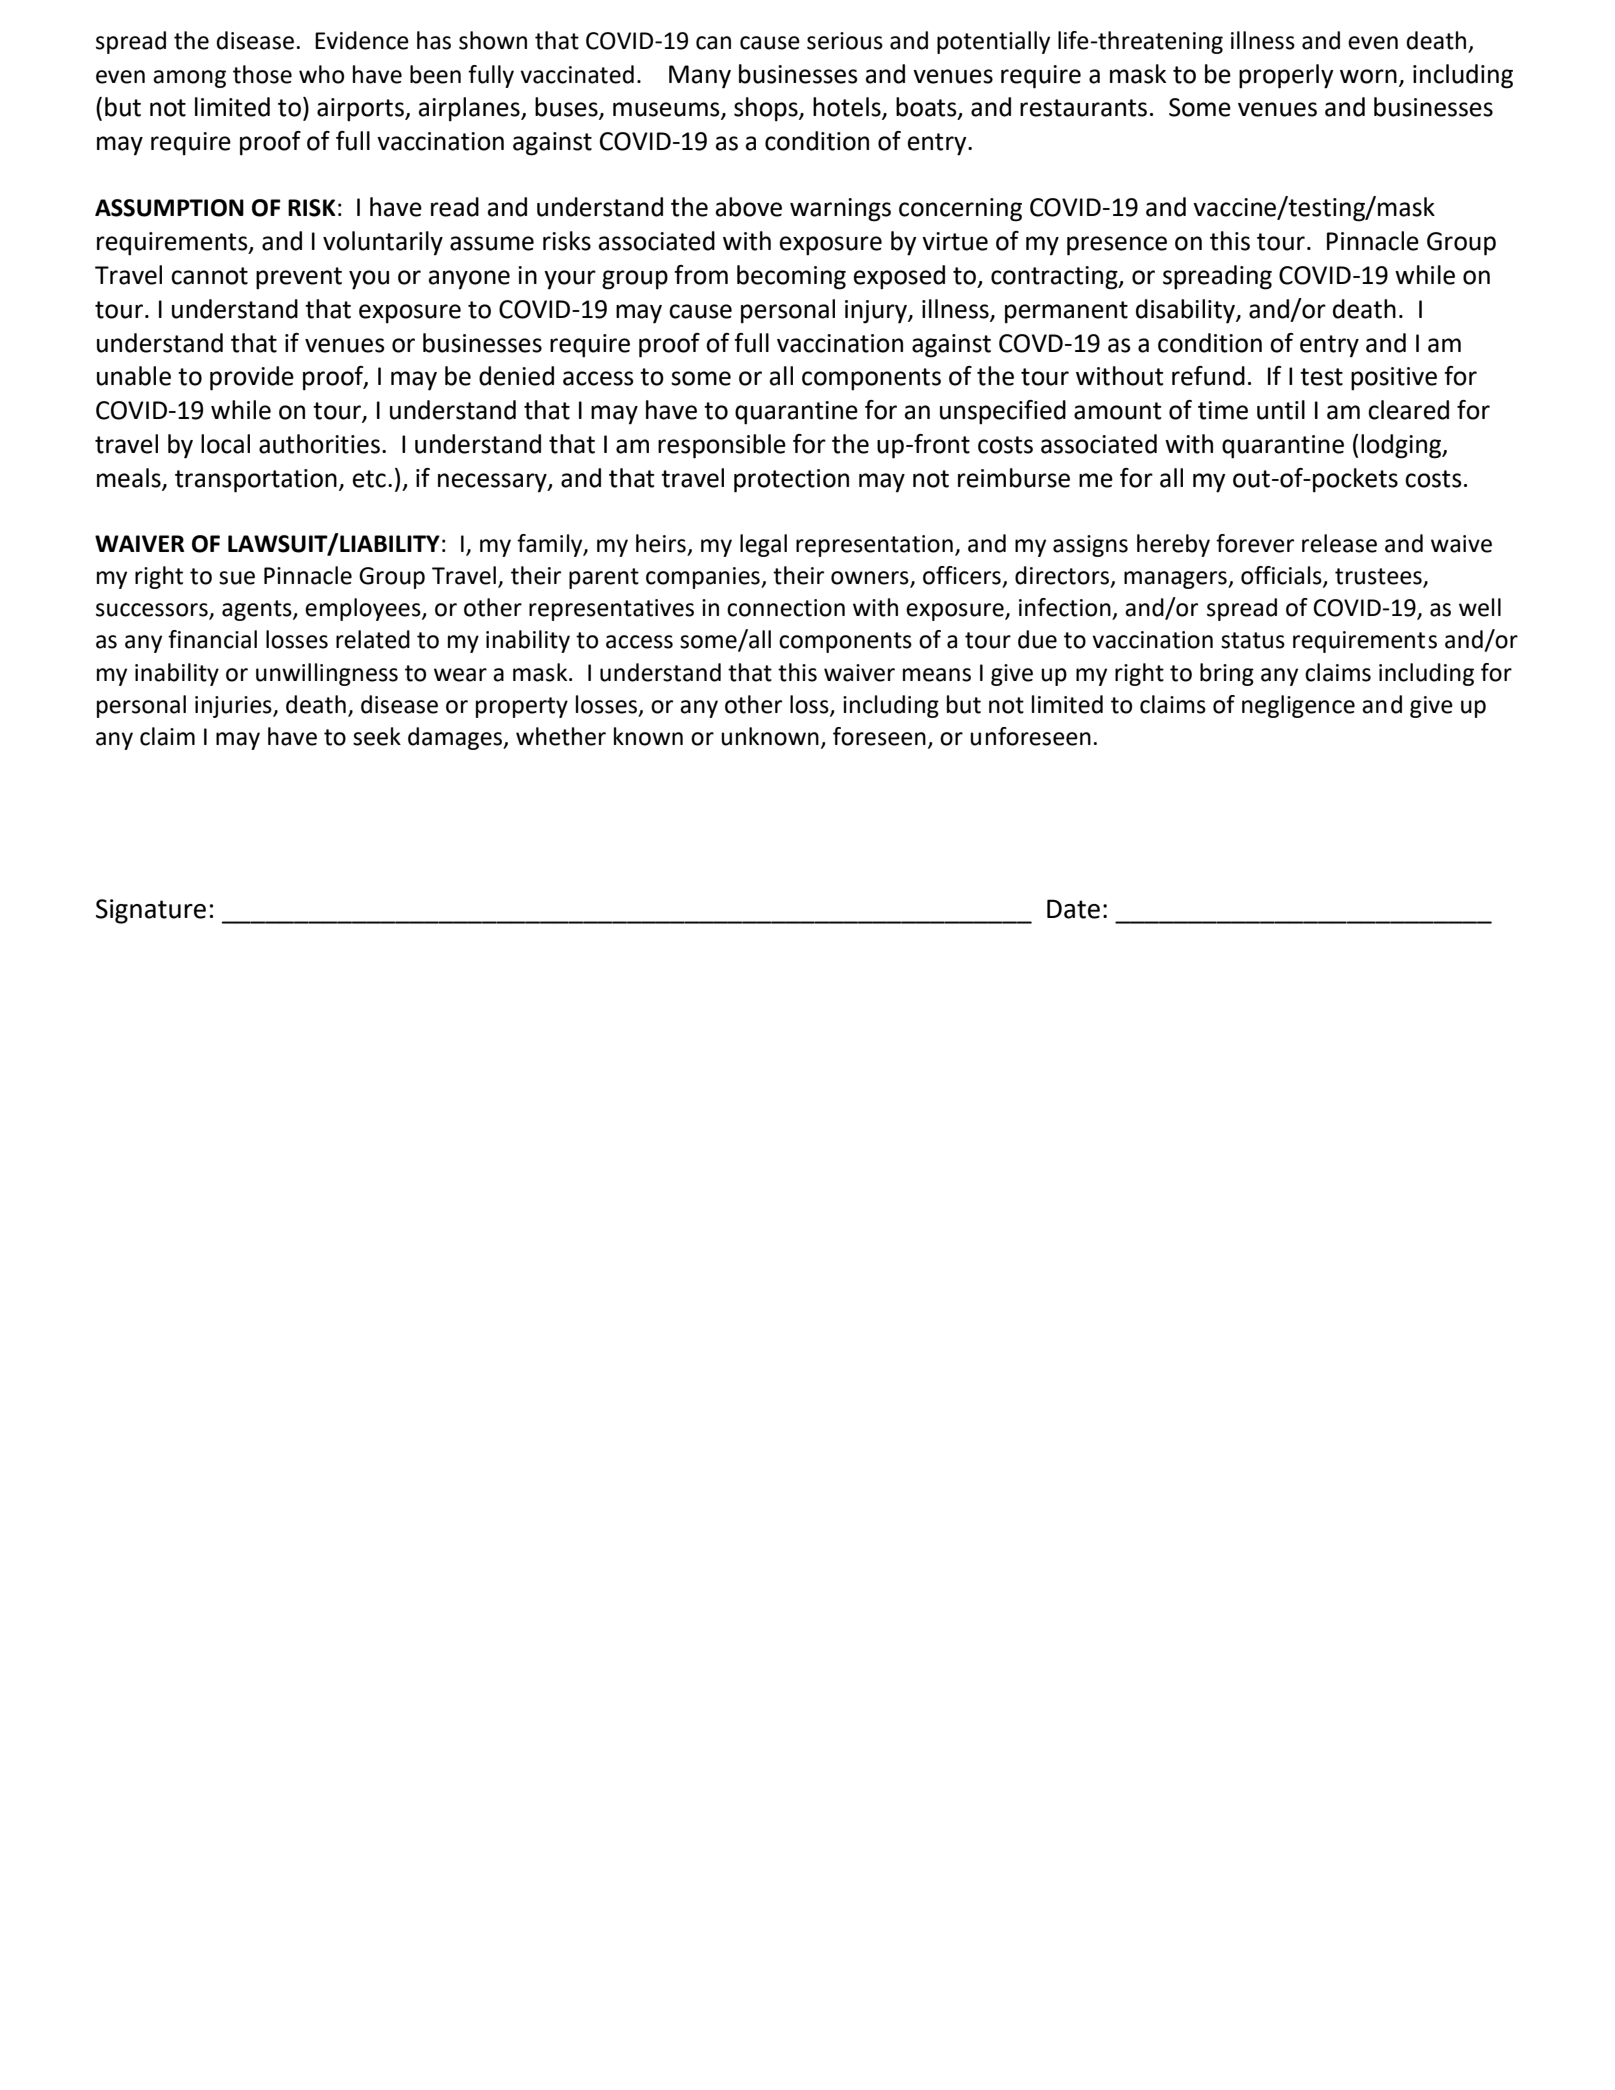 The height and width of the image is (2090, 1615). Describe the element at coordinates (262, 74) in the image. I see `those` at that location.
